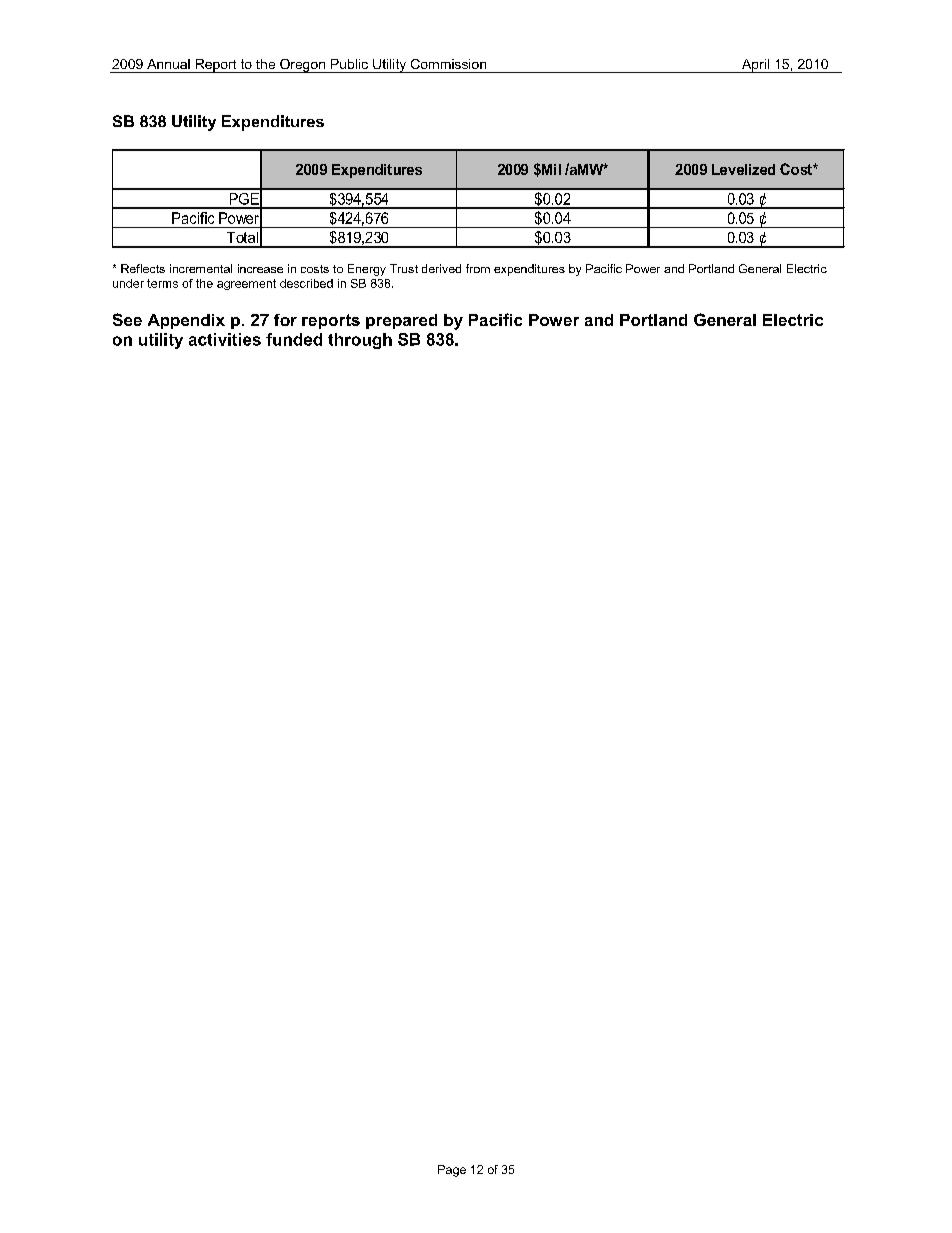 The image size is (952, 1233). What do you see at coordinates (294, 339) in the screenshot?
I see `funded` at bounding box center [294, 339].
